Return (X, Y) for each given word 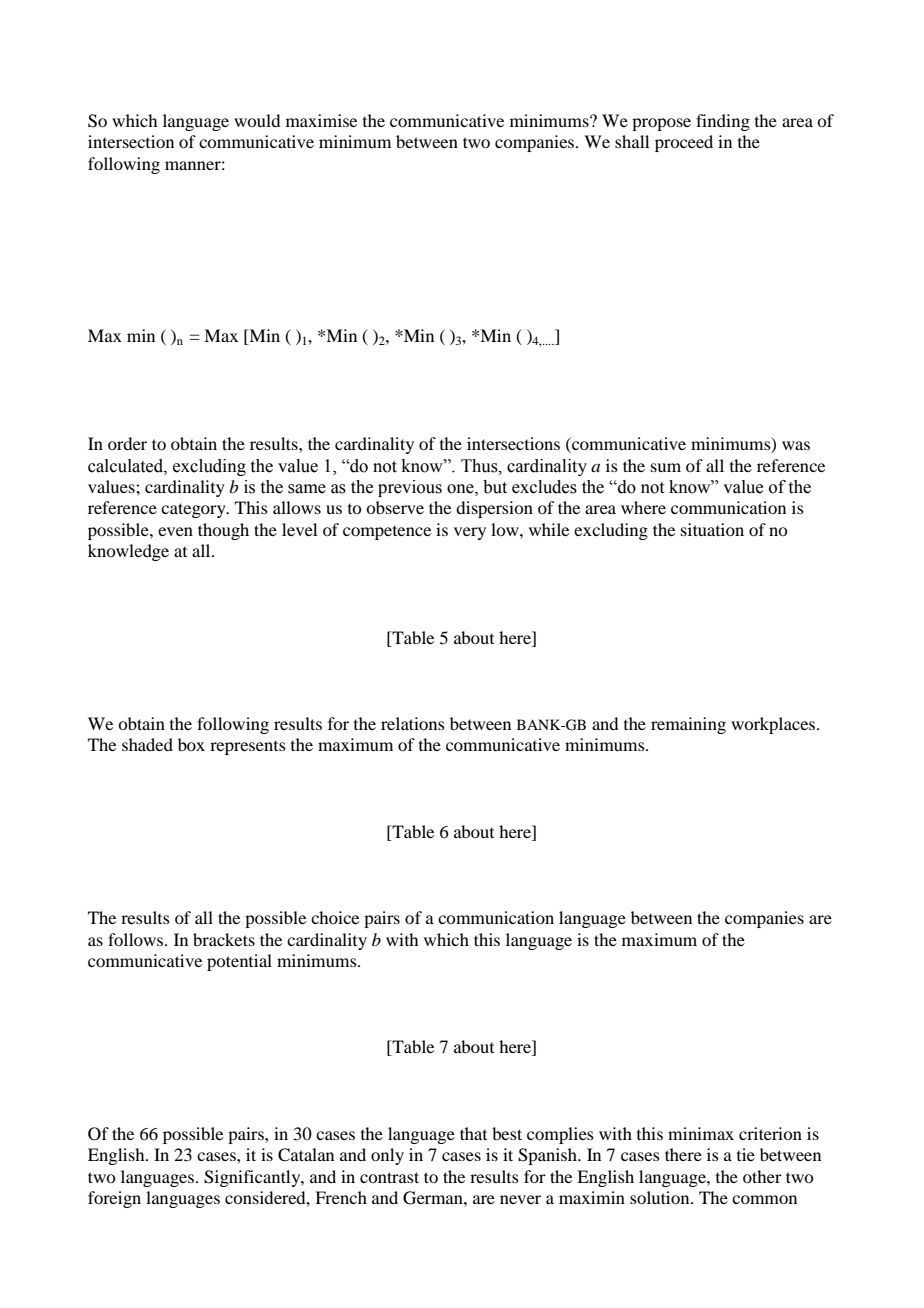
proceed (684, 143)
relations (413, 723)
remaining (688, 725)
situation (712, 529)
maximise (321, 120)
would (257, 120)
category (194, 510)
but (495, 487)
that (473, 1133)
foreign (114, 1199)
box (191, 744)
